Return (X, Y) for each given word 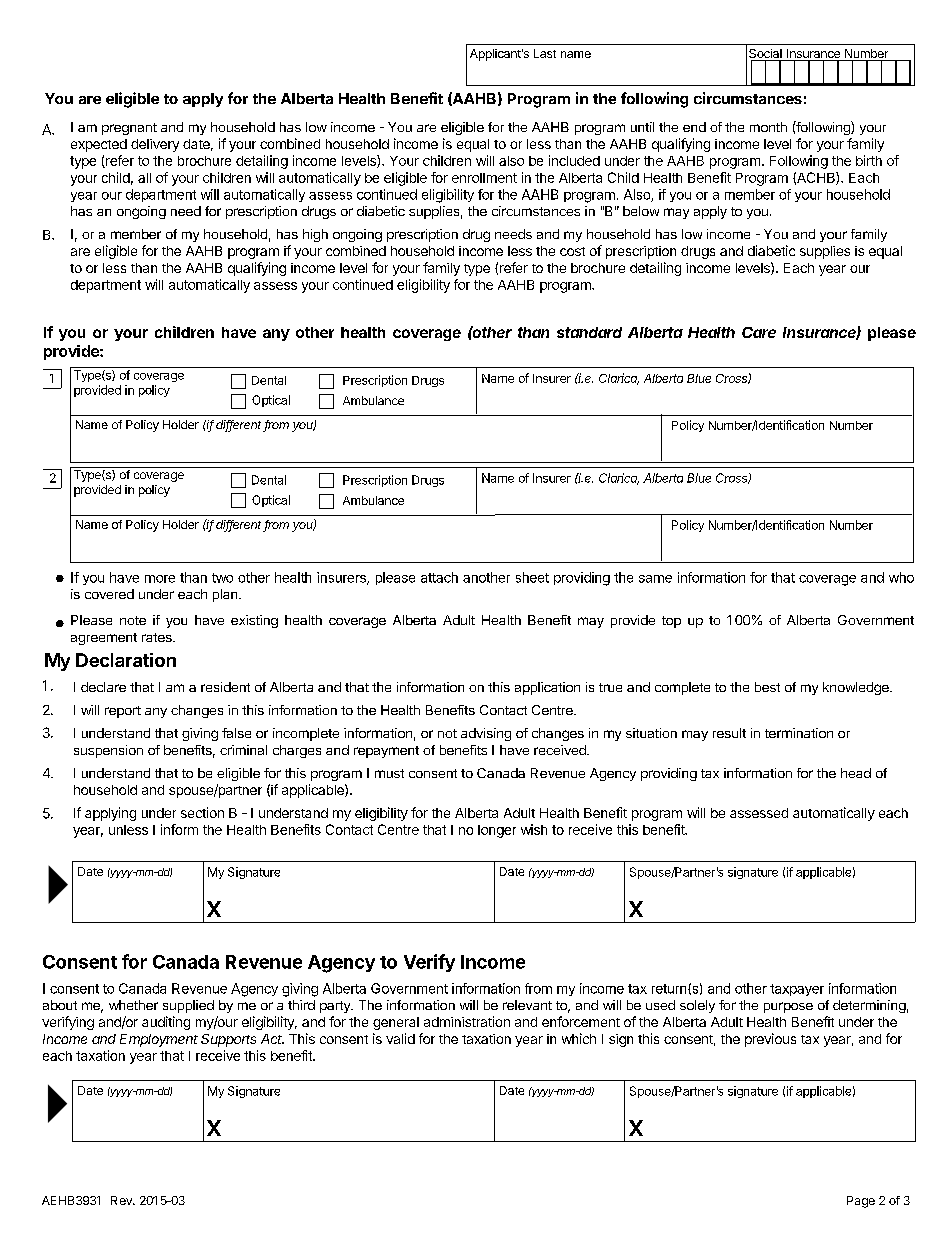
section (202, 812)
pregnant (129, 129)
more (160, 579)
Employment (159, 1040)
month (768, 127)
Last (545, 53)
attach (439, 577)
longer (497, 831)
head (856, 773)
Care (759, 332)
